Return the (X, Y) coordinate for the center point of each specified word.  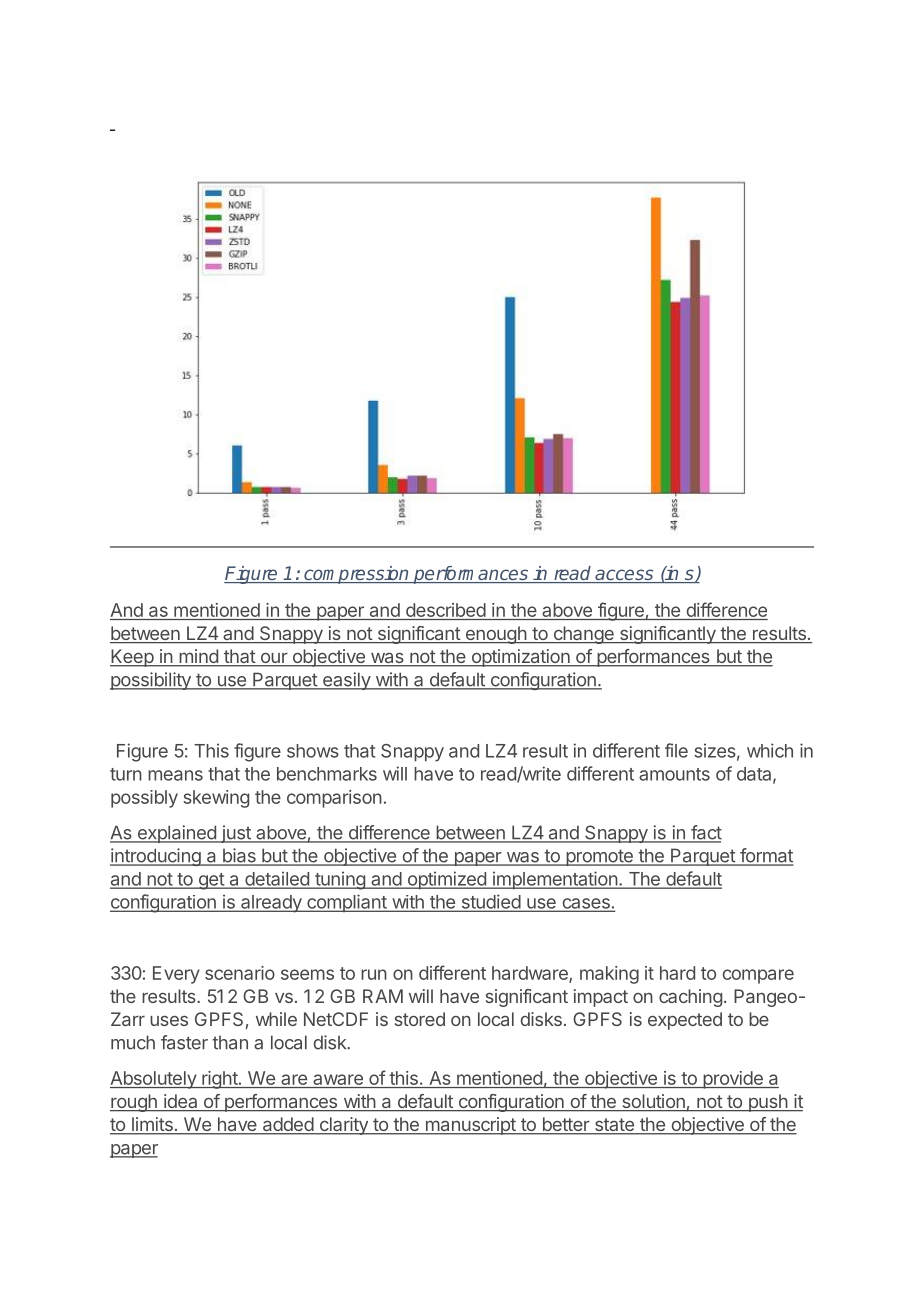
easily (346, 681)
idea (181, 1102)
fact (705, 833)
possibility (151, 681)
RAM (383, 996)
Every (176, 975)
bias (239, 856)
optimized (446, 880)
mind (198, 657)
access (624, 576)
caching (690, 998)
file (676, 750)
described (445, 611)
